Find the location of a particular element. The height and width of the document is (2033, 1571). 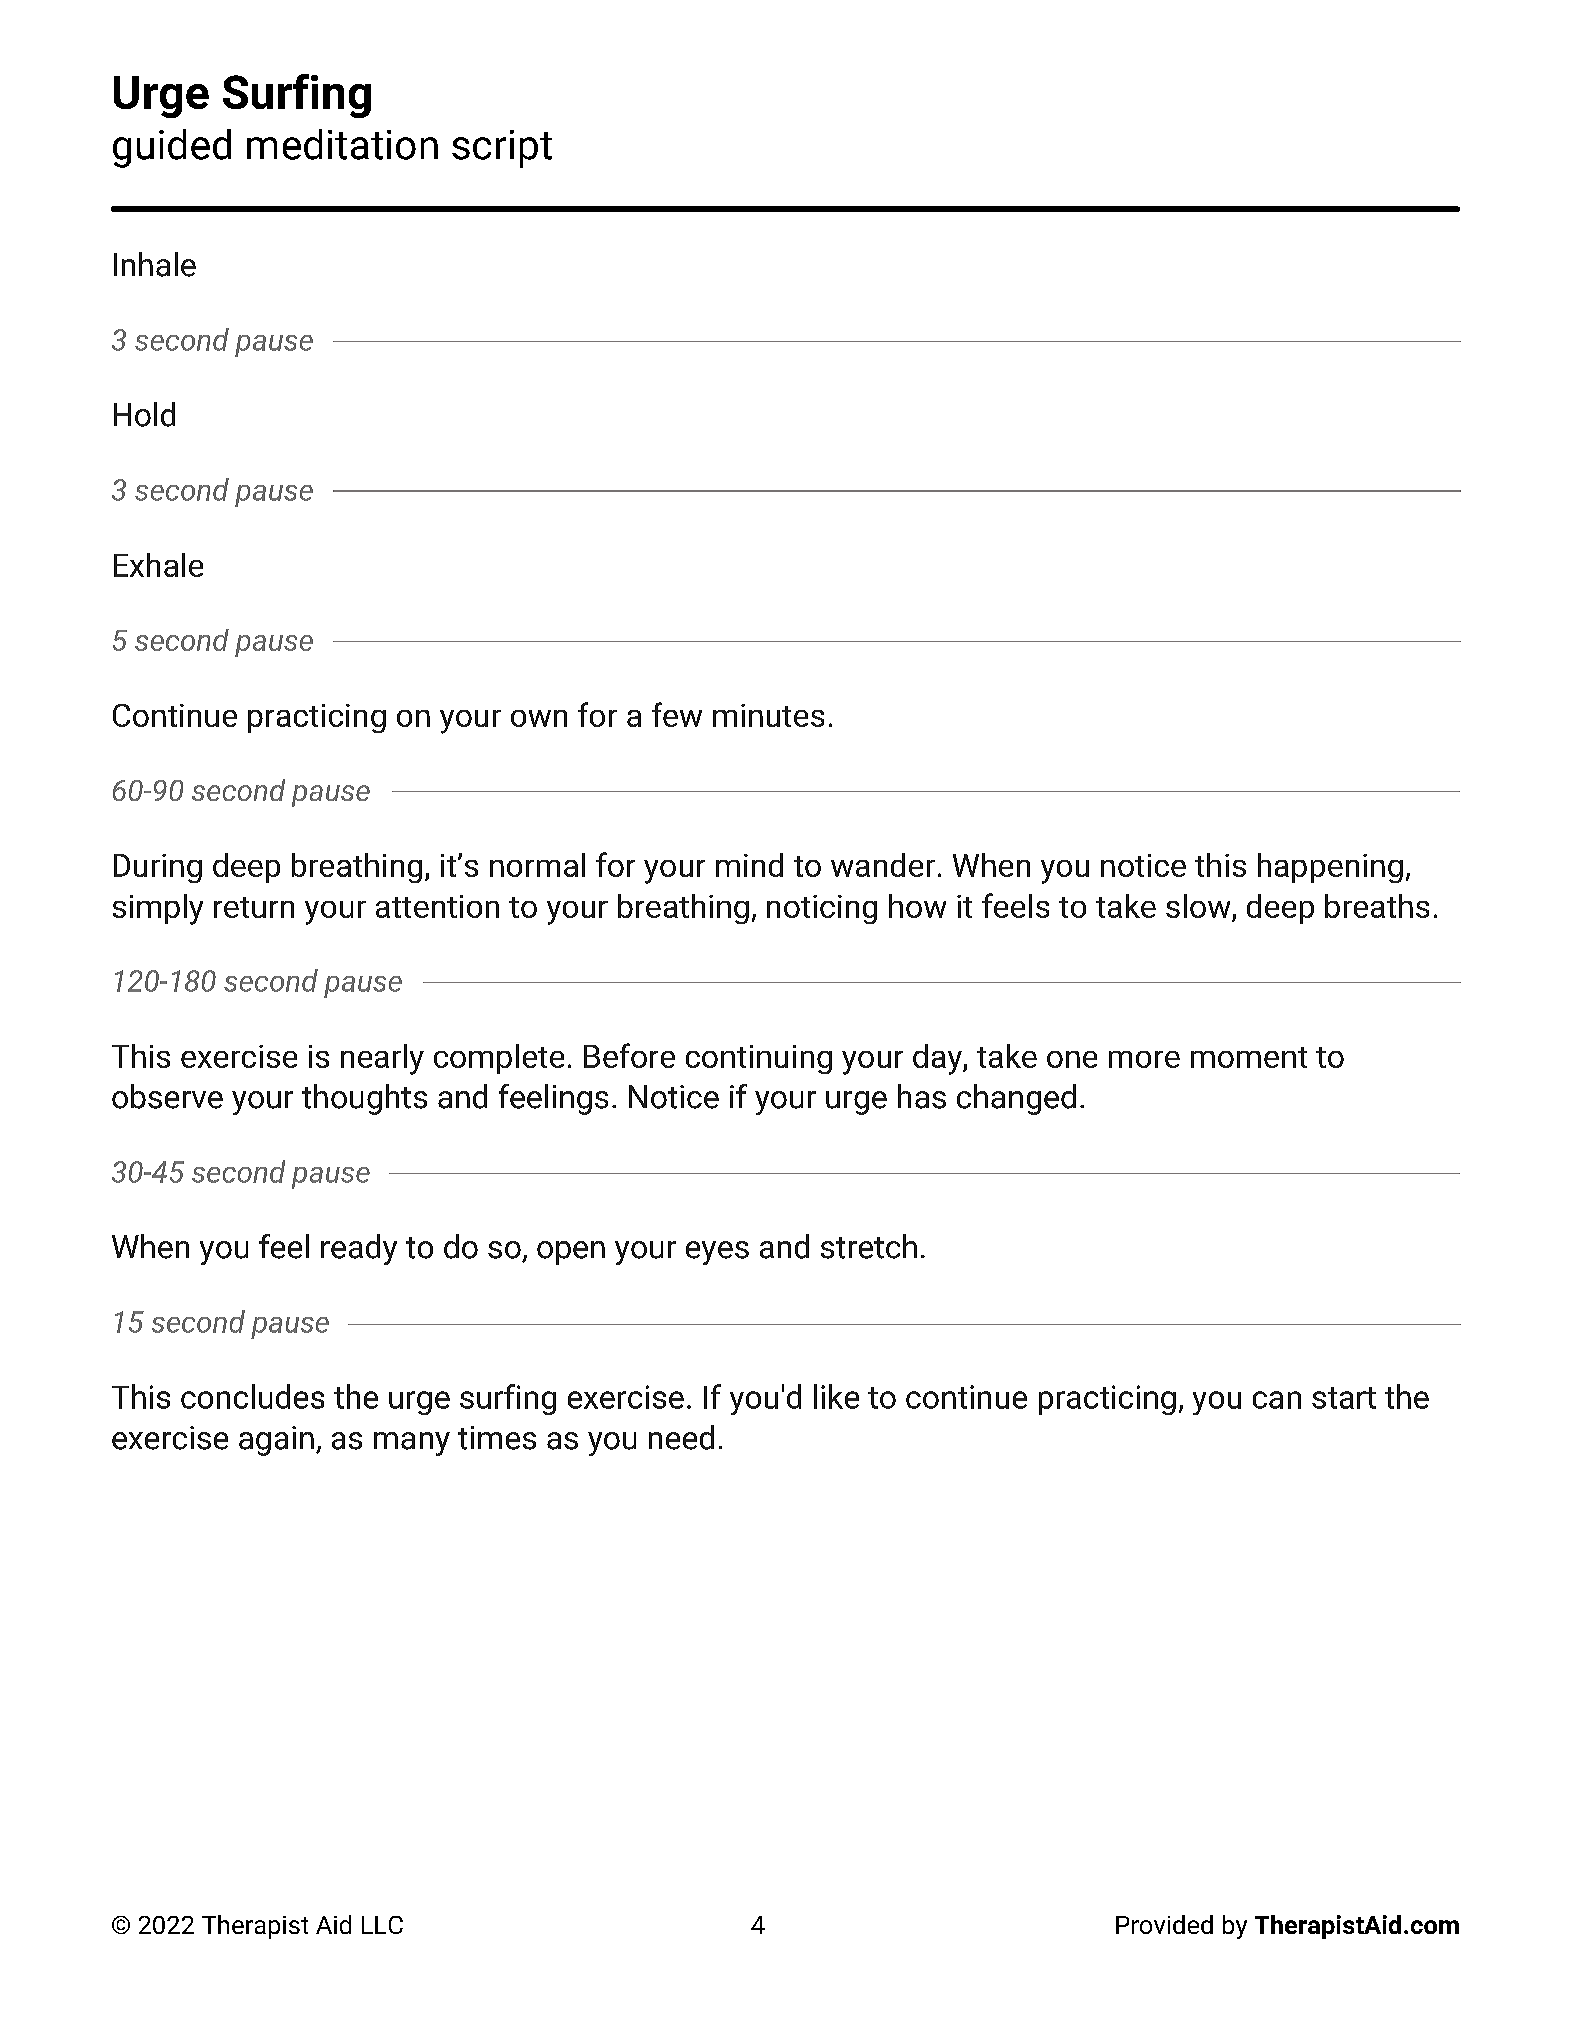

LLC is located at coordinates (382, 1925).
